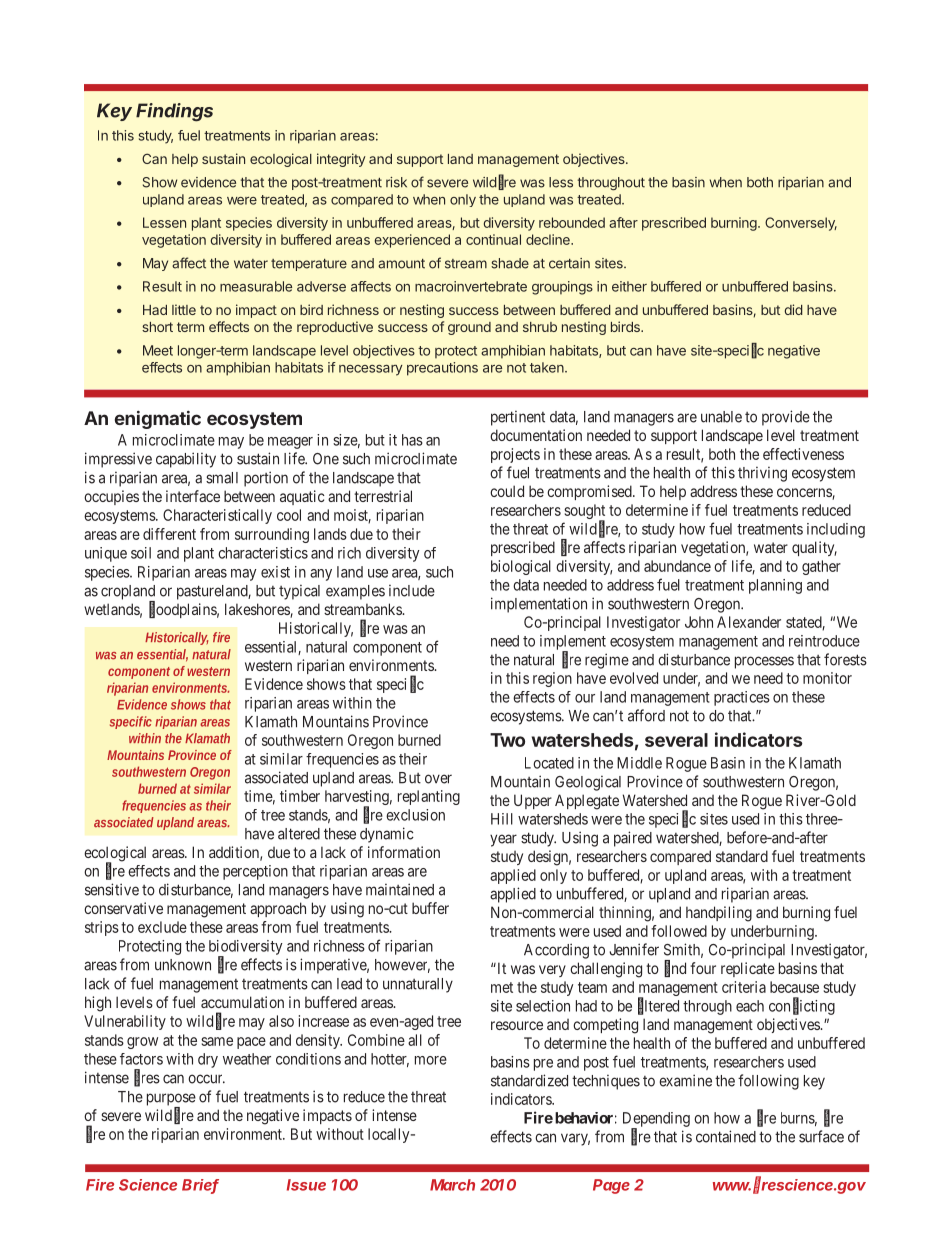  What do you see at coordinates (502, 819) in the screenshot?
I see `Hill` at bounding box center [502, 819].
